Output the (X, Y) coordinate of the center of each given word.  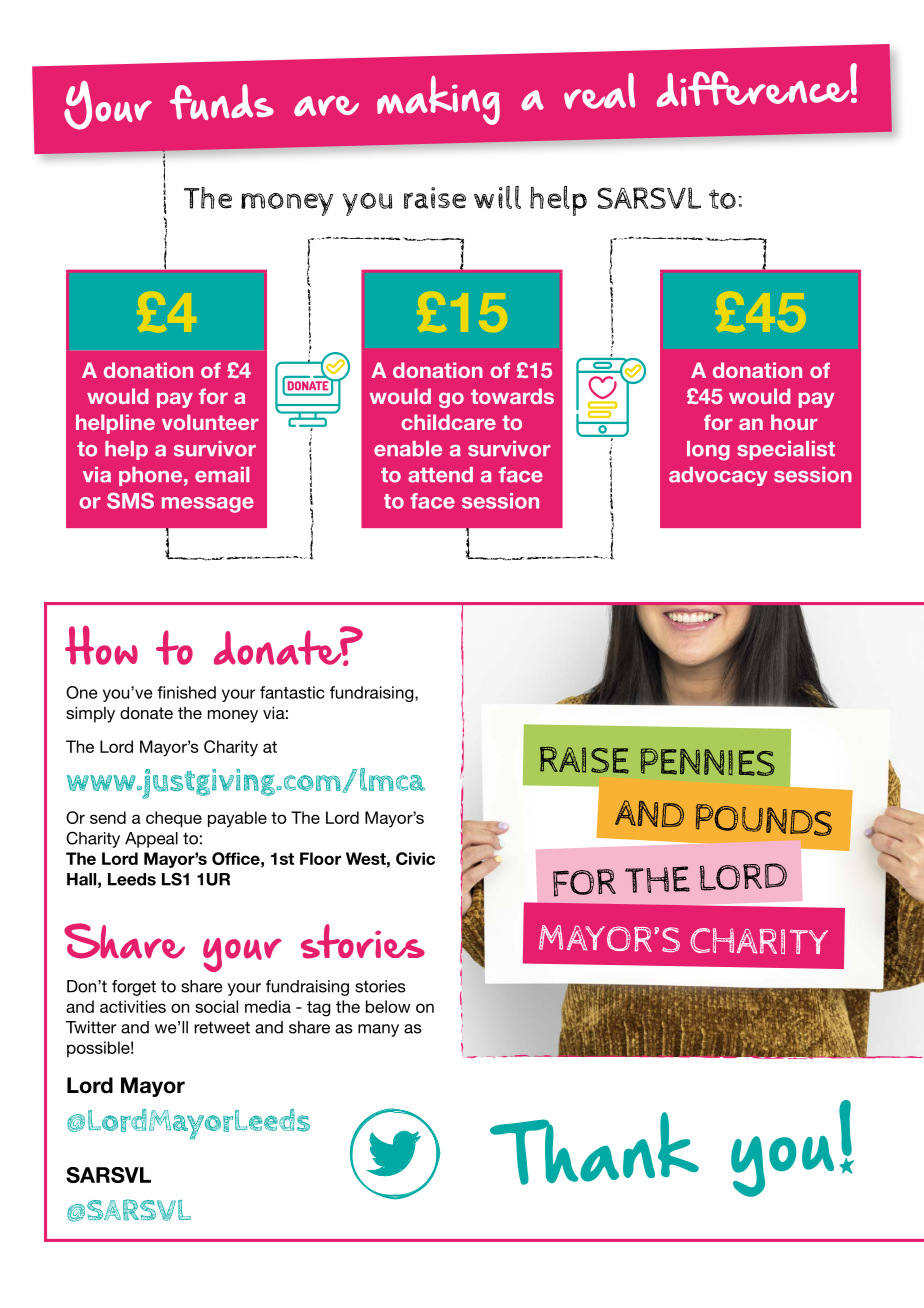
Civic (415, 858)
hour (794, 422)
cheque (174, 819)
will (497, 197)
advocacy (718, 476)
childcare (448, 422)
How (101, 645)
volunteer (210, 422)
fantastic (292, 692)
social (216, 1006)
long (708, 451)
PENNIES (707, 762)
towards (512, 396)
